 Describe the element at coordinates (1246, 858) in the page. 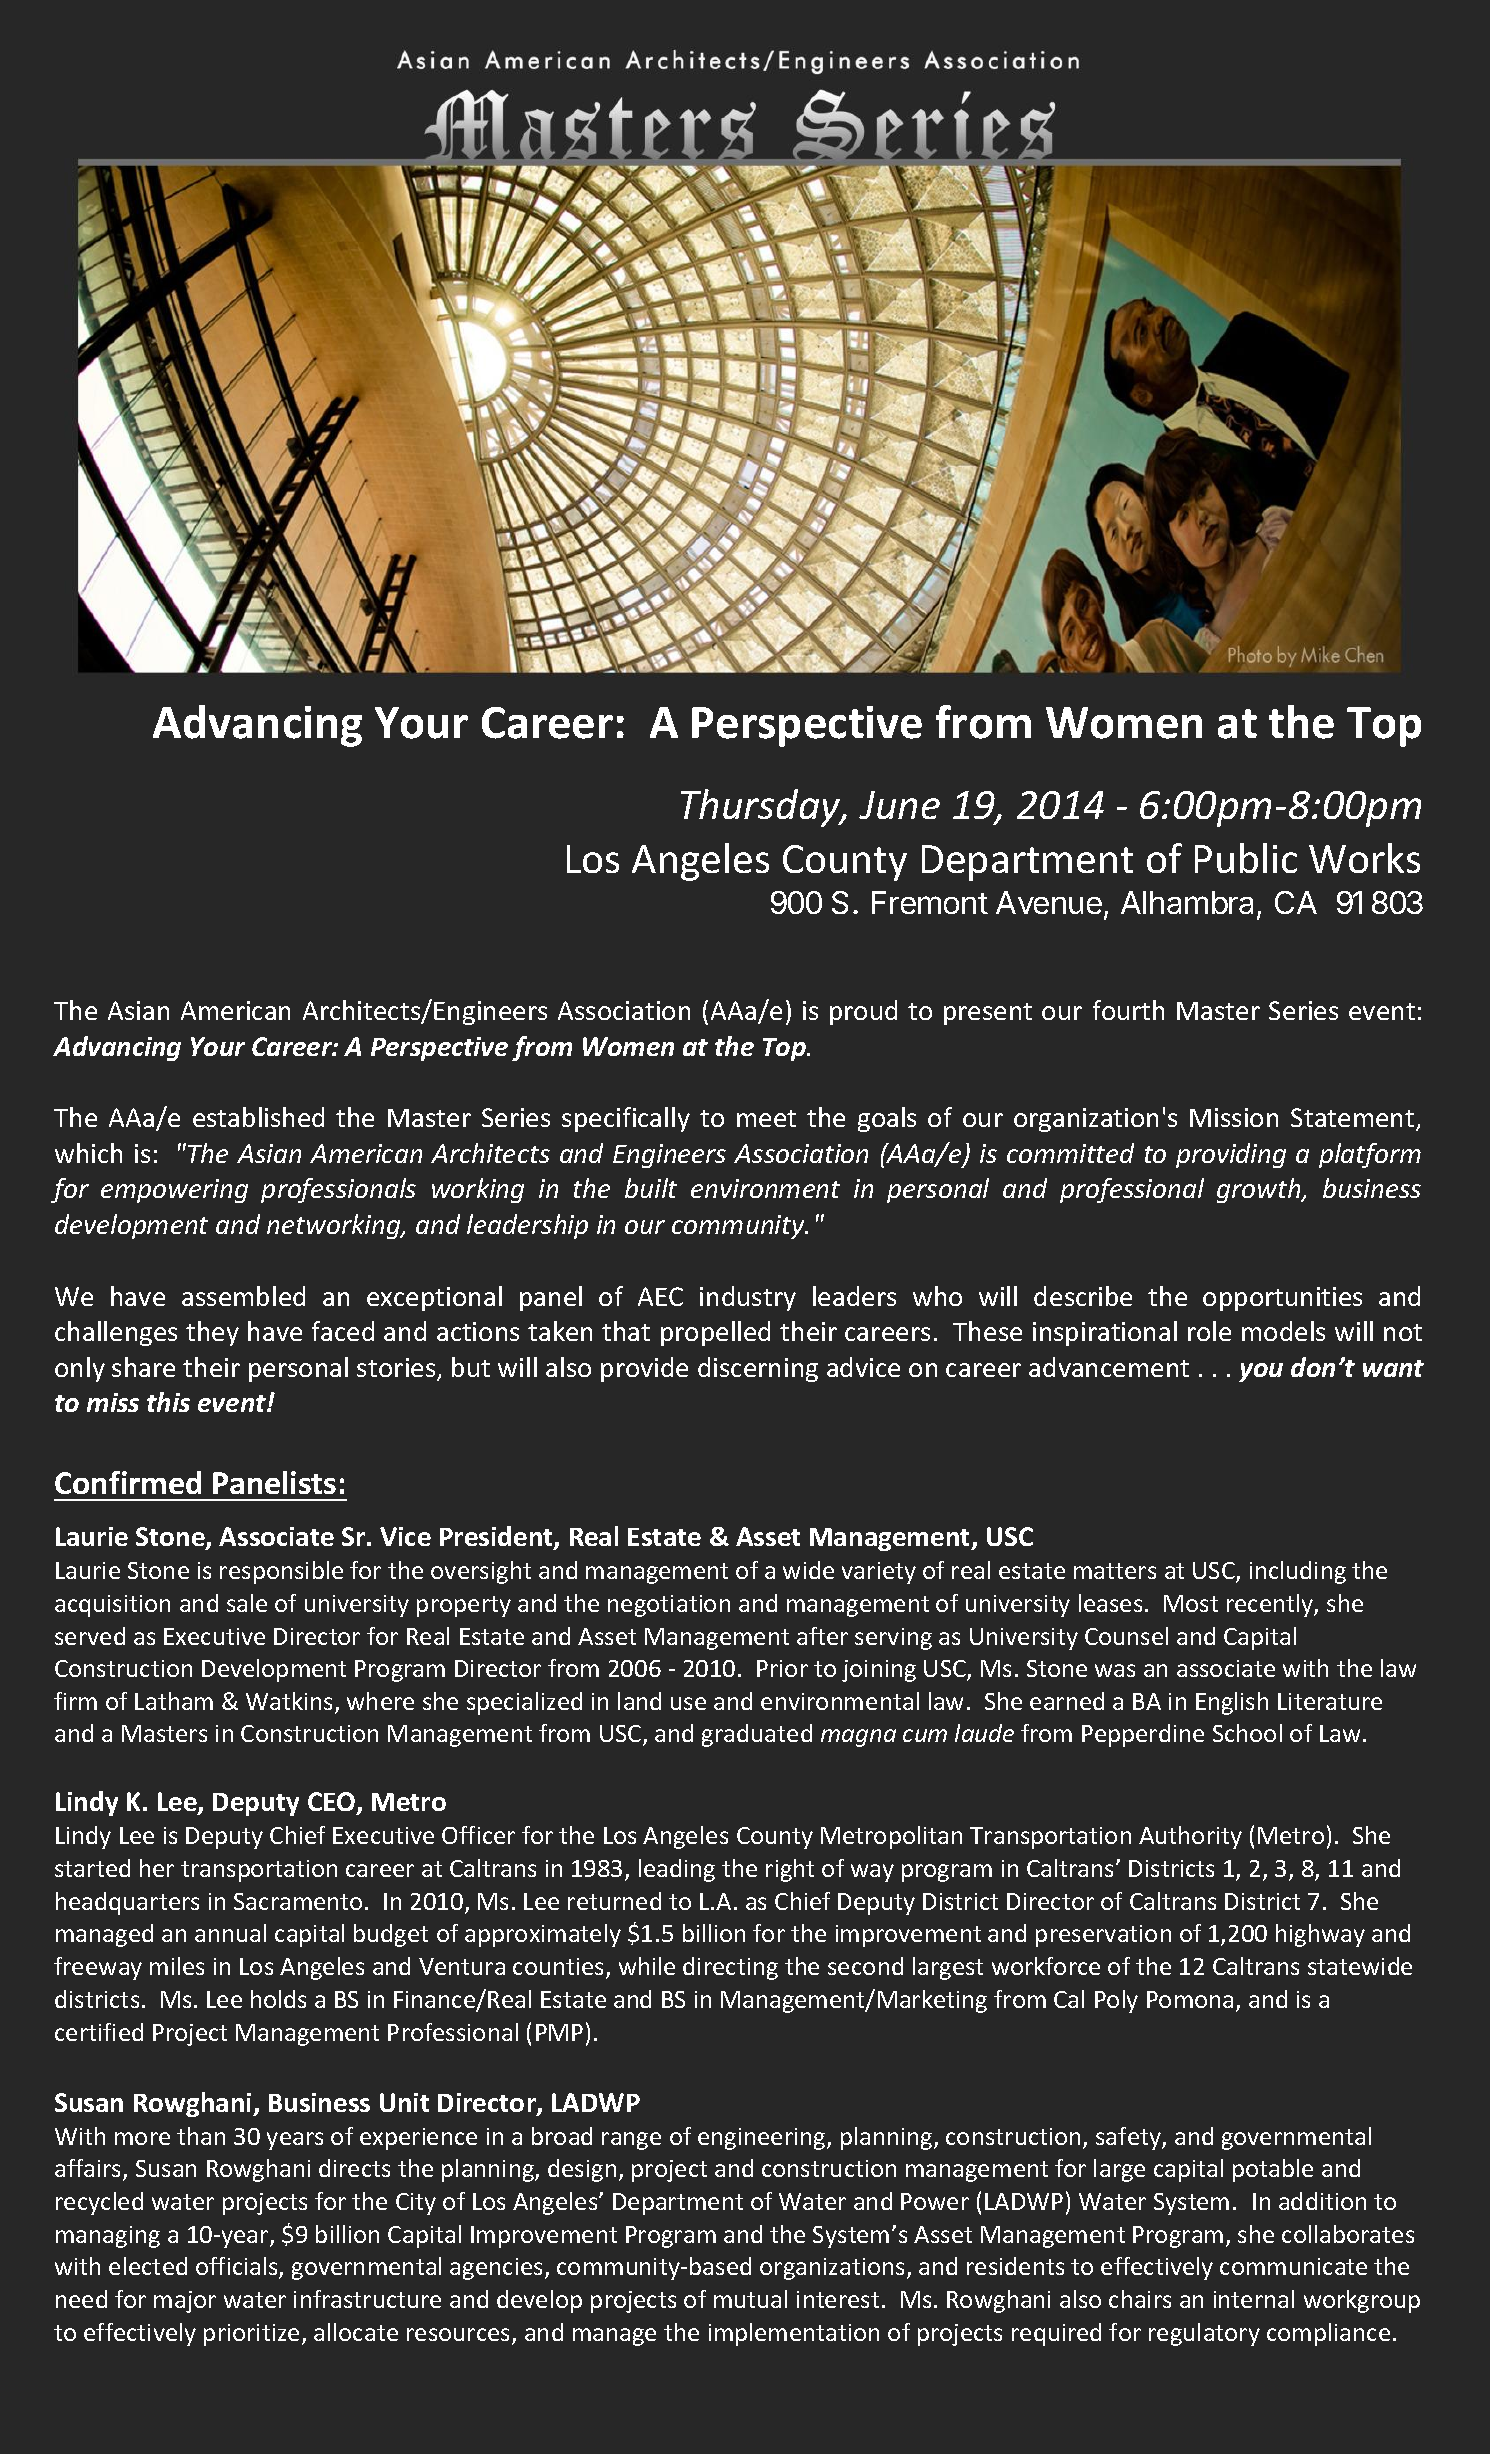

I see `Public` at that location.
